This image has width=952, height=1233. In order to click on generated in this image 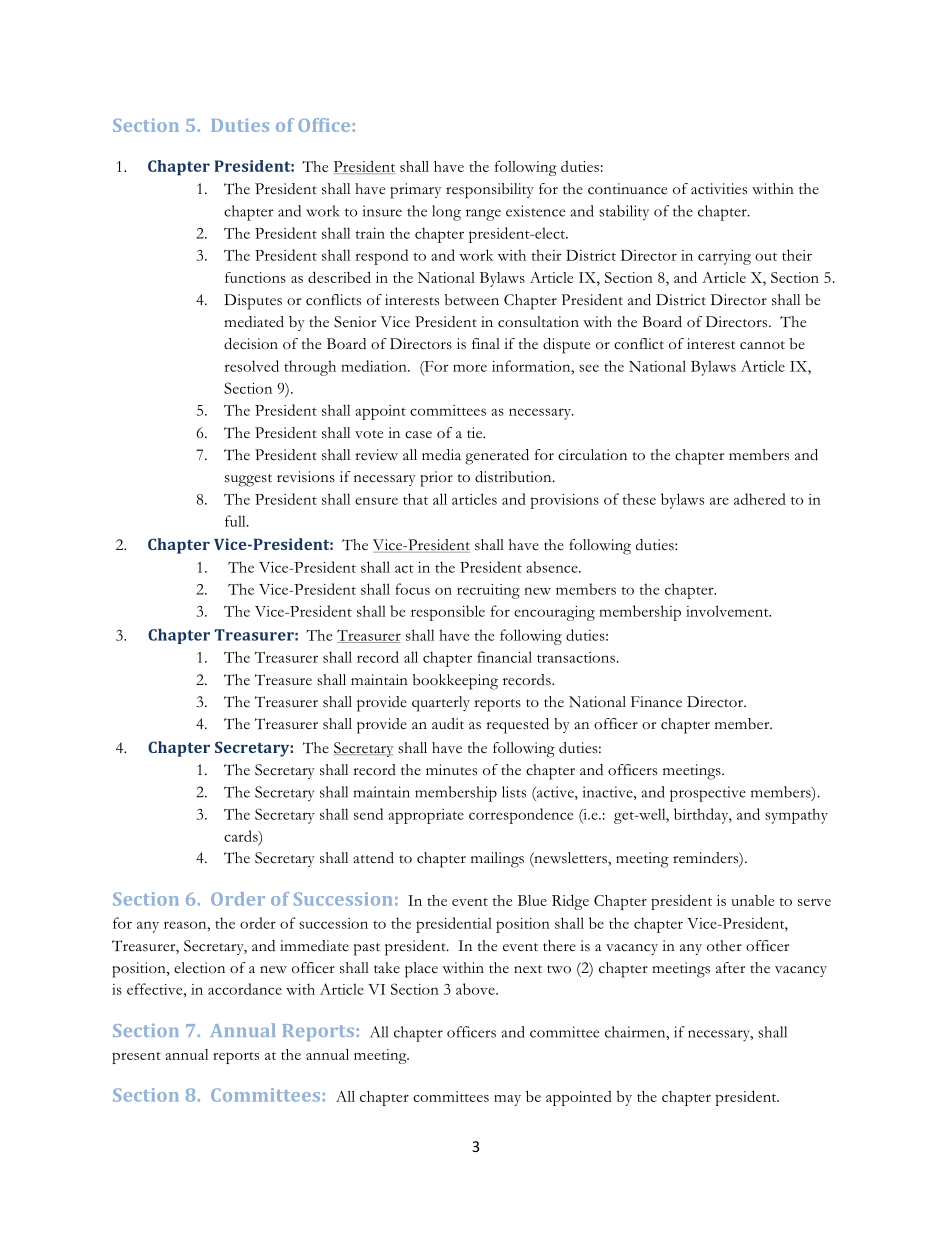, I will do `click(497, 457)`.
